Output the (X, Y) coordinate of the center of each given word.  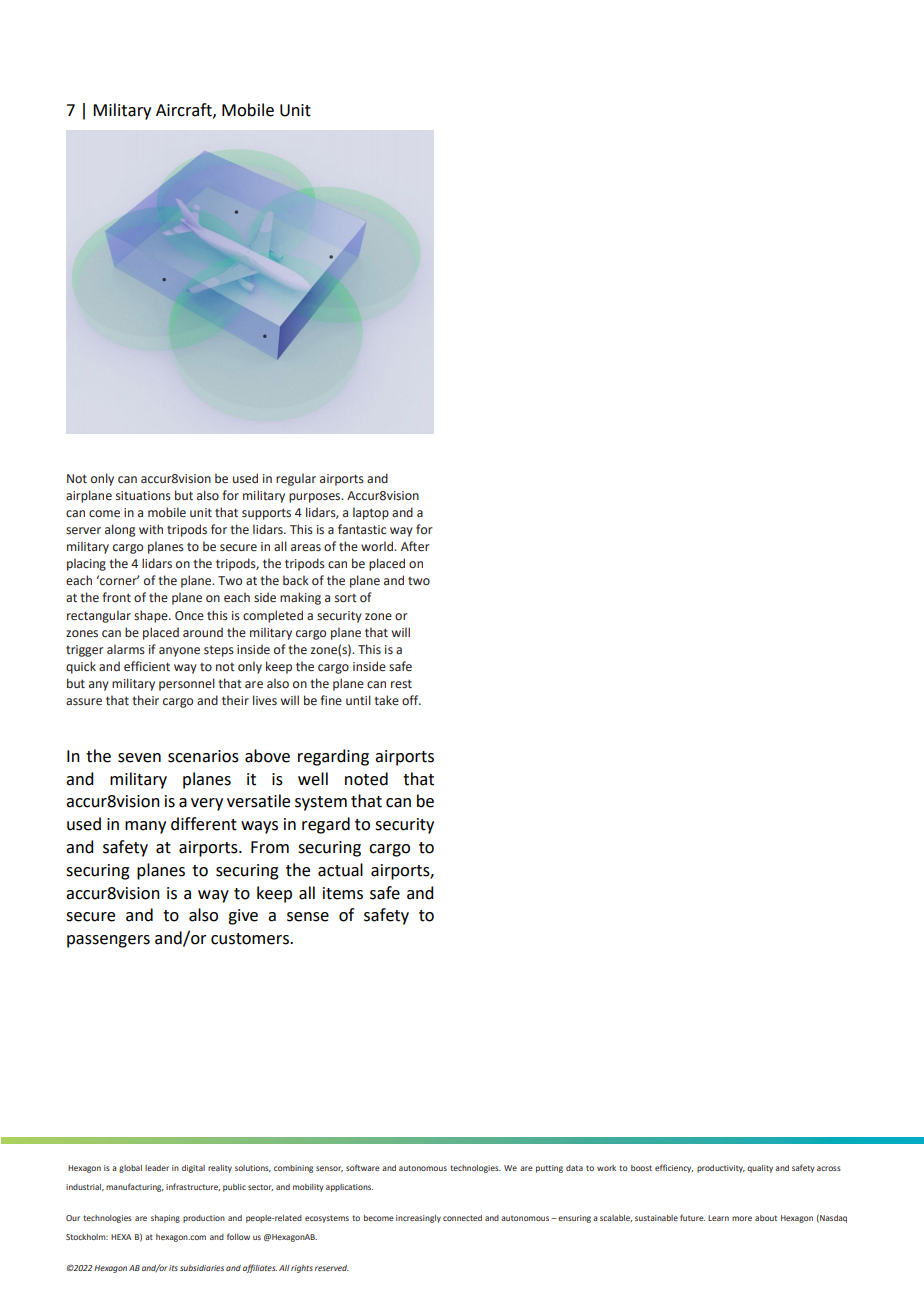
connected (462, 1218)
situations (143, 495)
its (173, 1268)
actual (340, 870)
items (343, 893)
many (145, 827)
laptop (371, 513)
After (415, 546)
